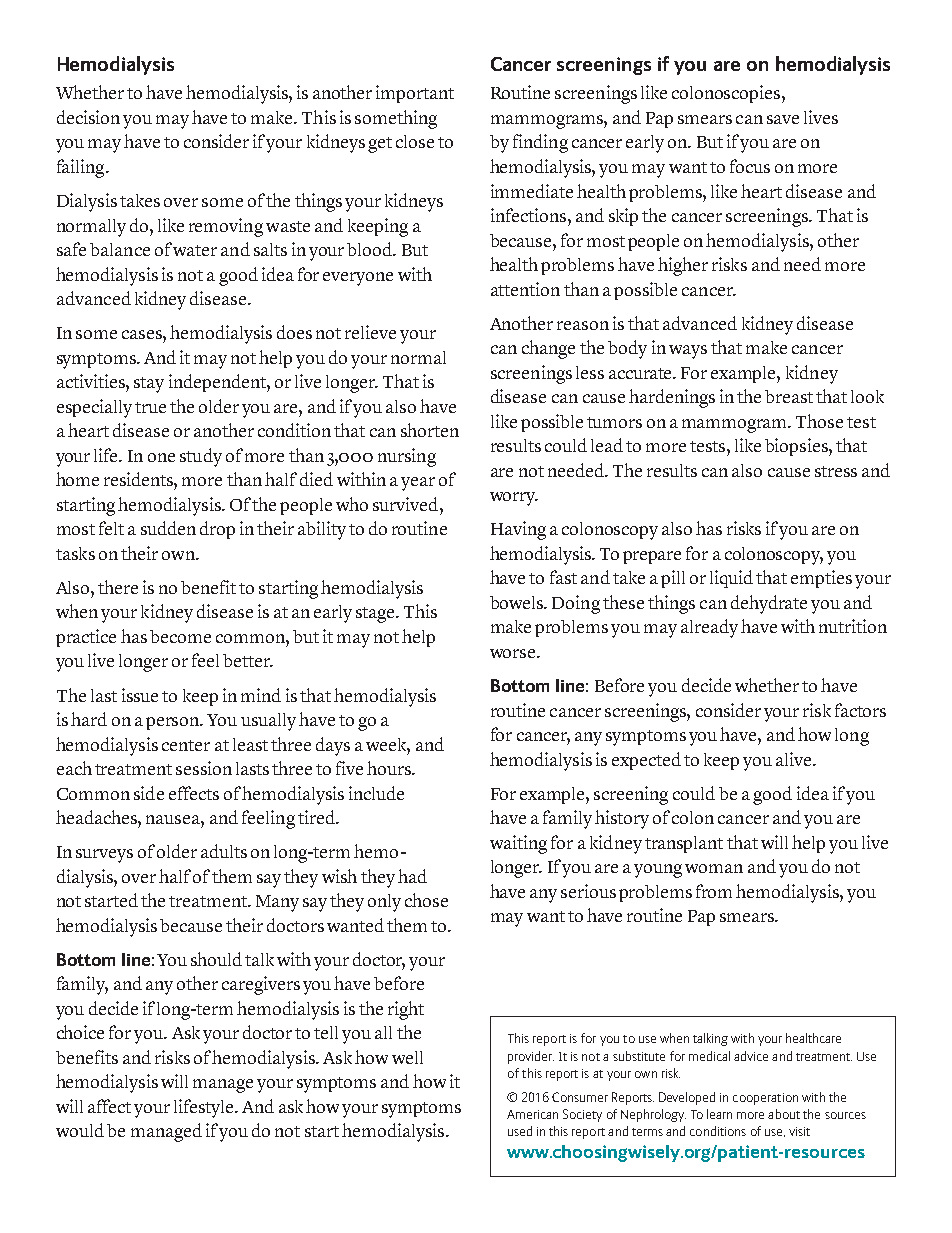 This image has height=1233, width=952. Describe the element at coordinates (532, 1114) in the image. I see `American` at that location.
